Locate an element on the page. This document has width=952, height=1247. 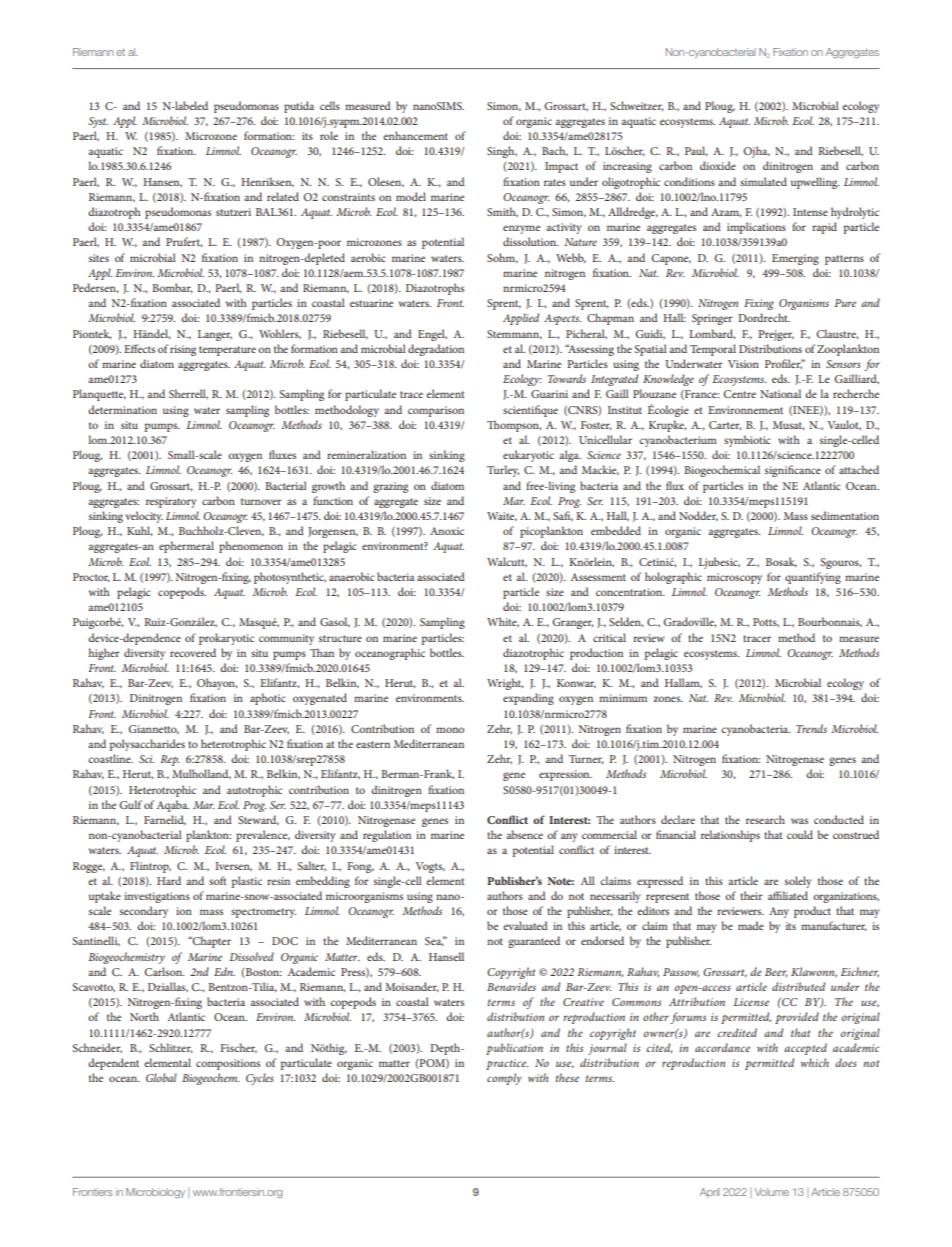
Anoxic is located at coordinates (447, 531).
